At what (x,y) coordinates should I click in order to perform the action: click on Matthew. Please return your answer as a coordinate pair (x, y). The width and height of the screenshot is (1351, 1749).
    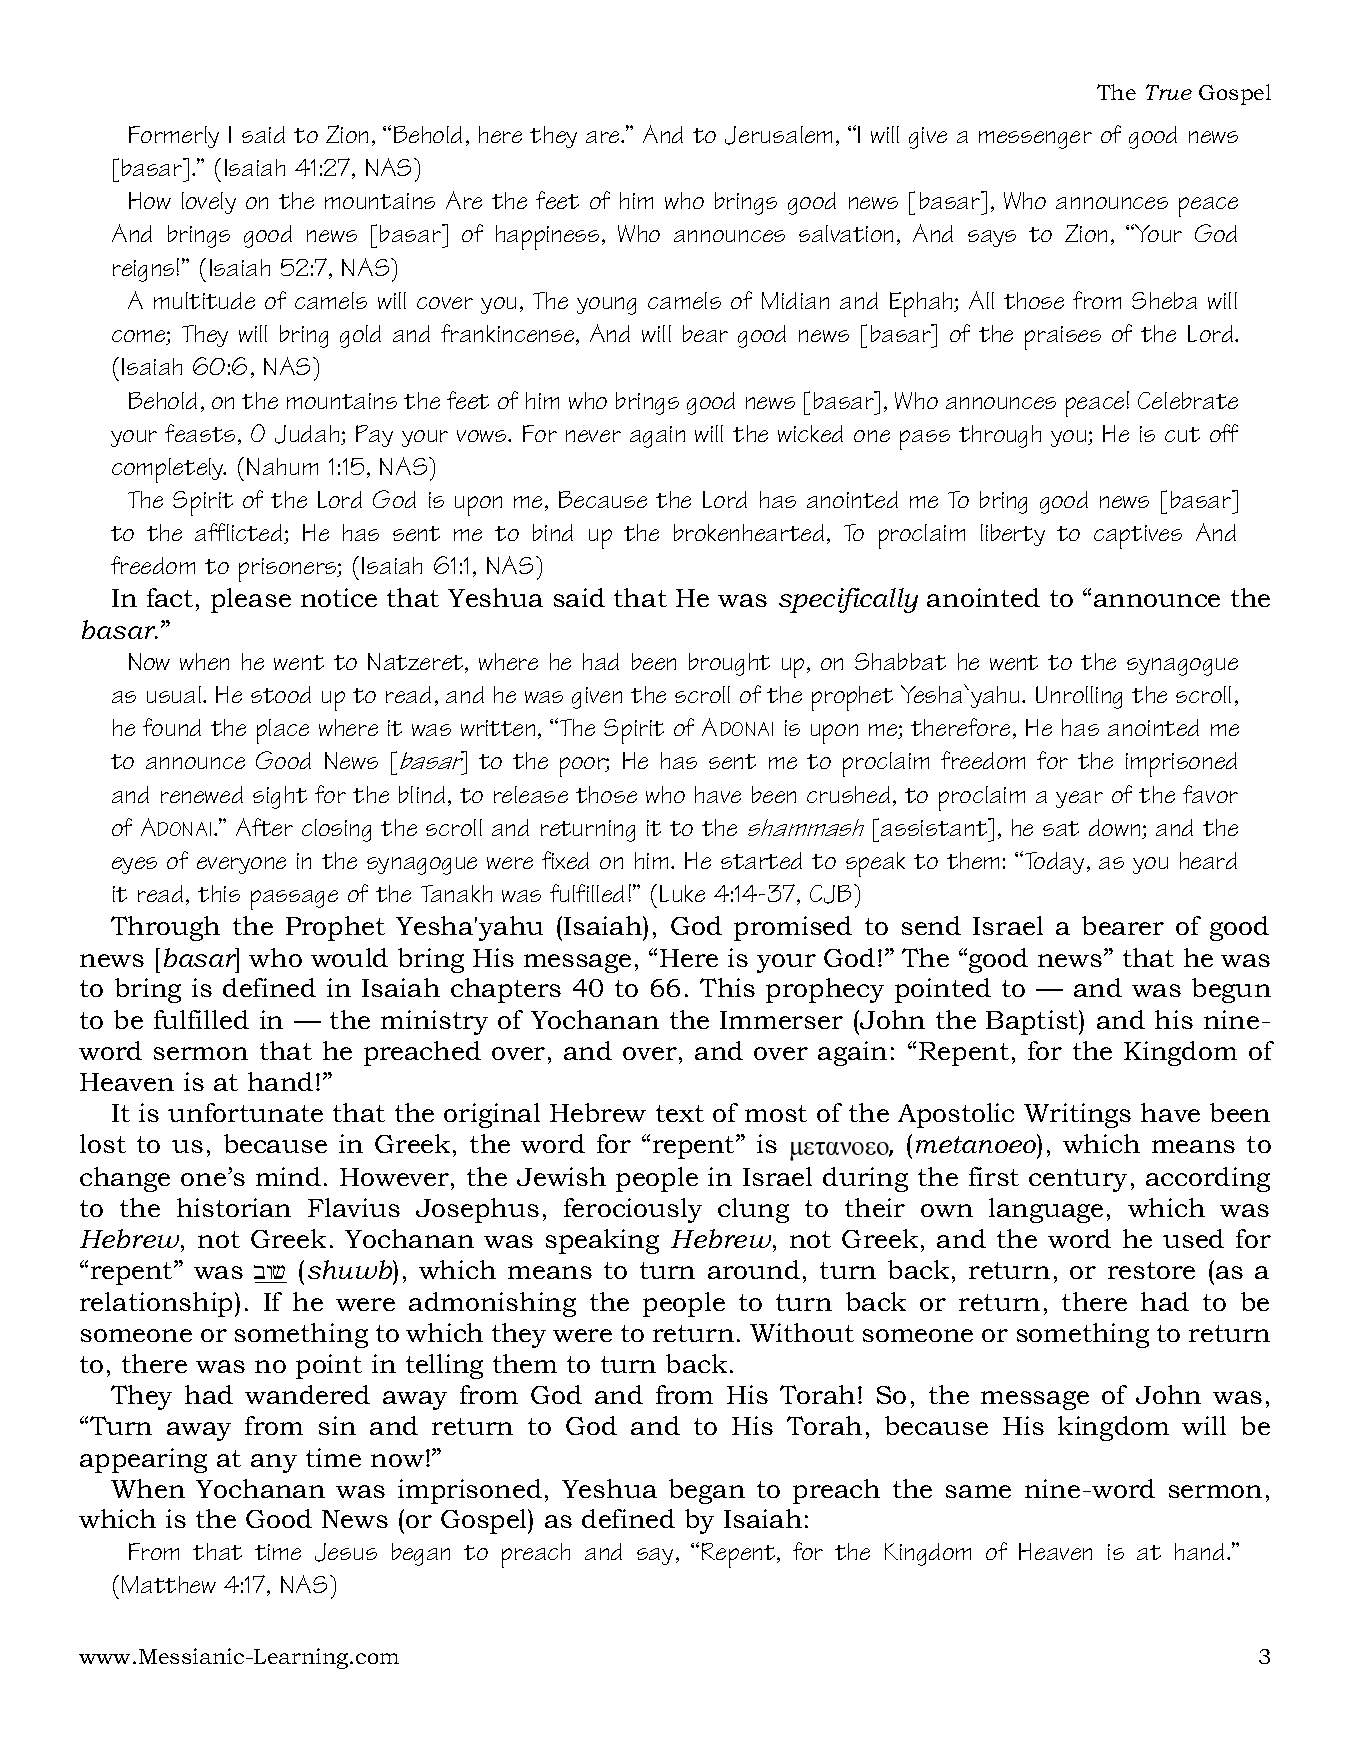
    Looking at the image, I should click on (169, 1584).
